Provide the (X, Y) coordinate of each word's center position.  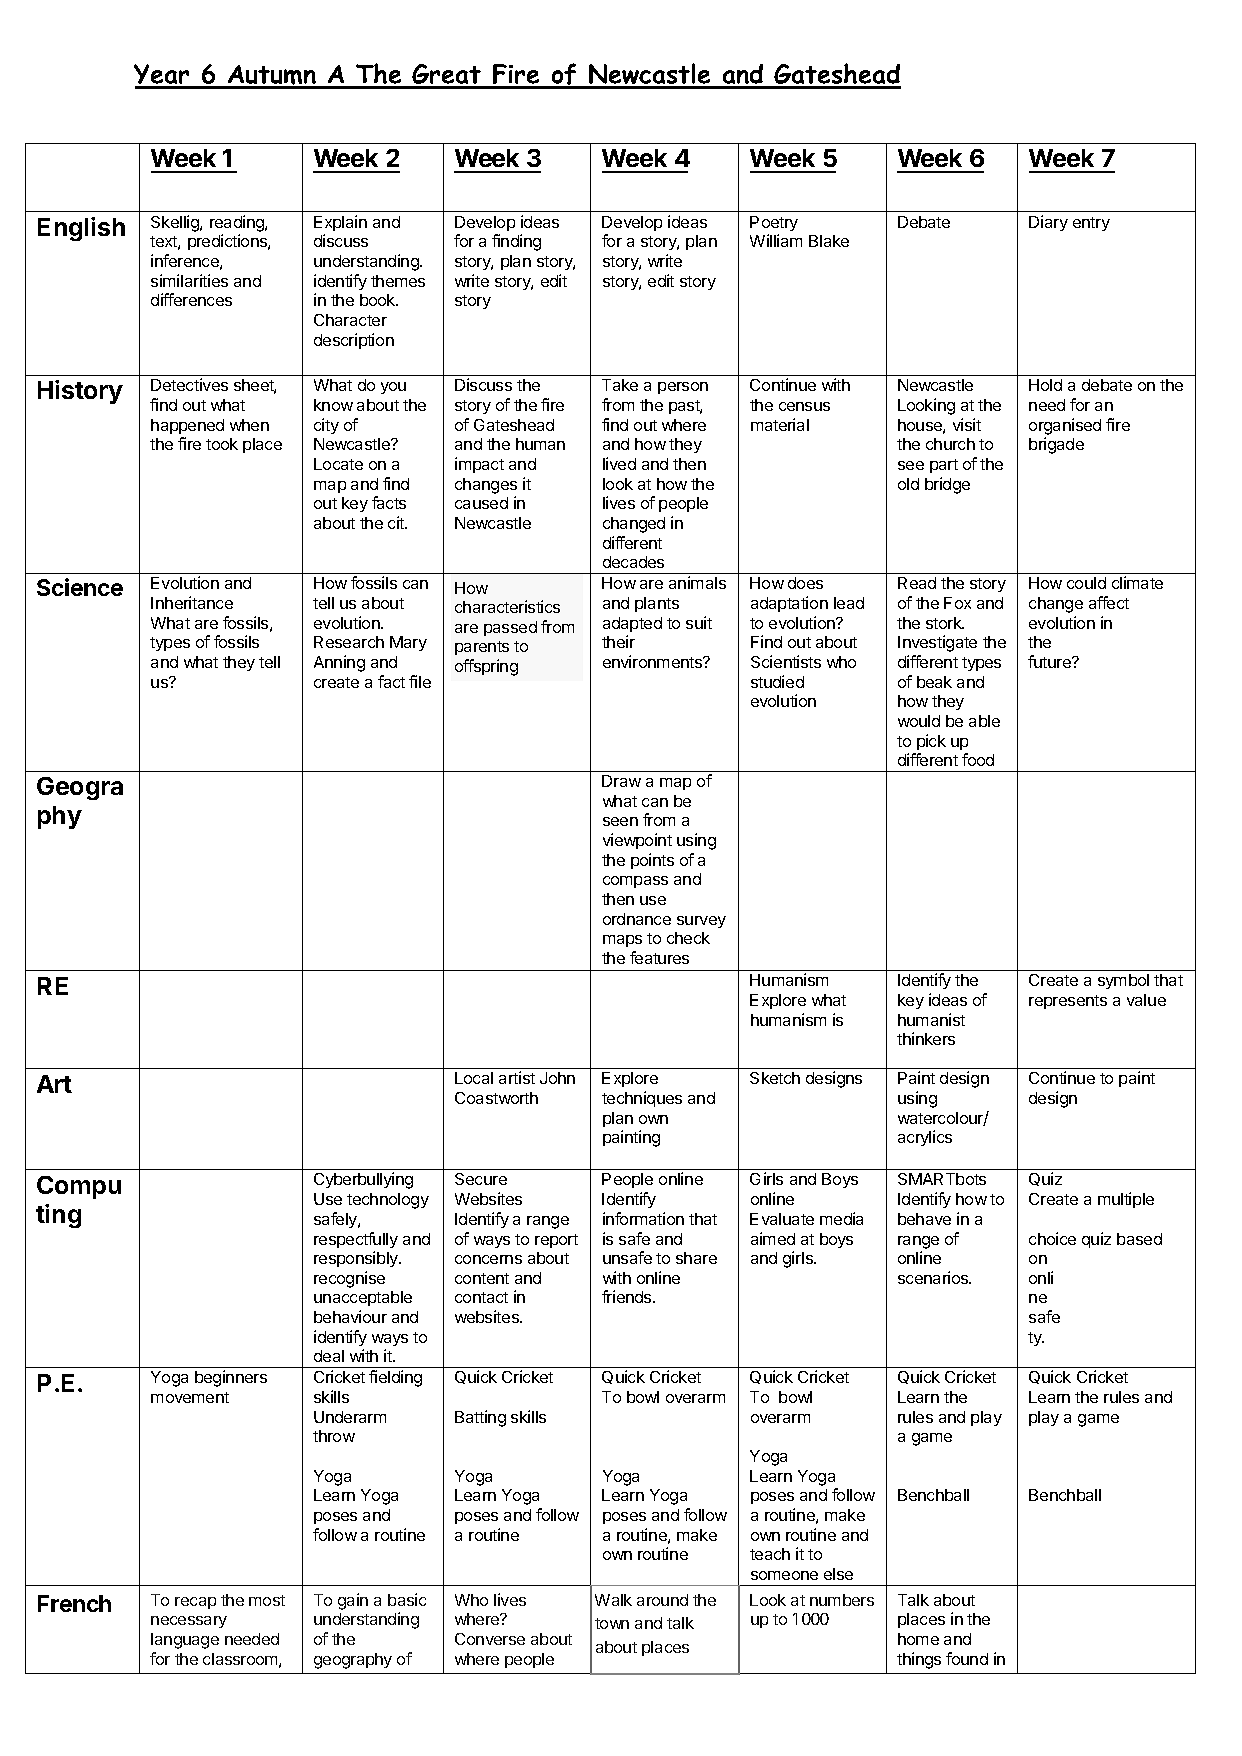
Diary (1048, 223)
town (612, 1623)
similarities (189, 280)
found (967, 1658)
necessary (189, 1622)
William (776, 240)
